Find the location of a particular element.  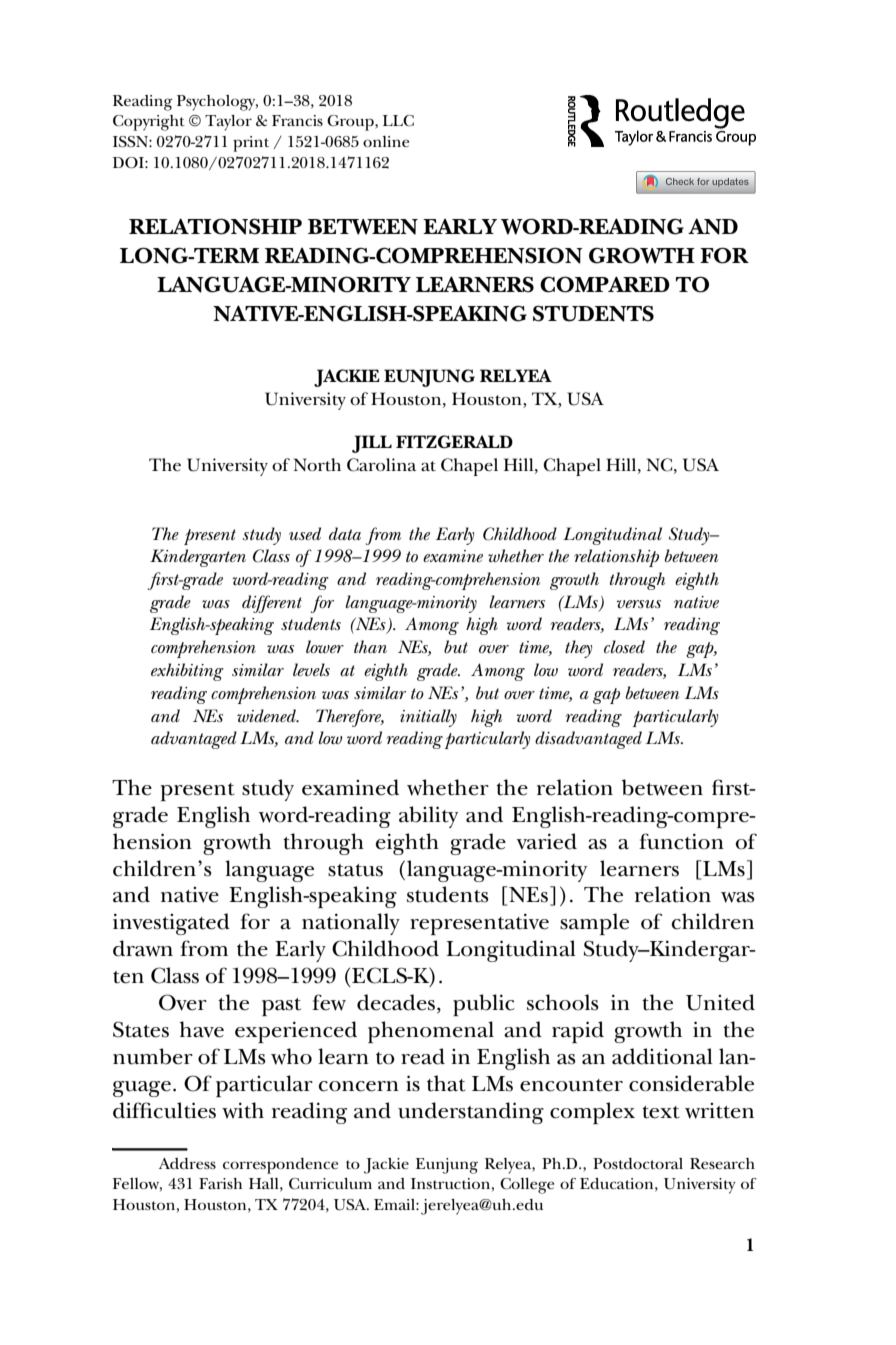

understanding is located at coordinates (471, 1113).
